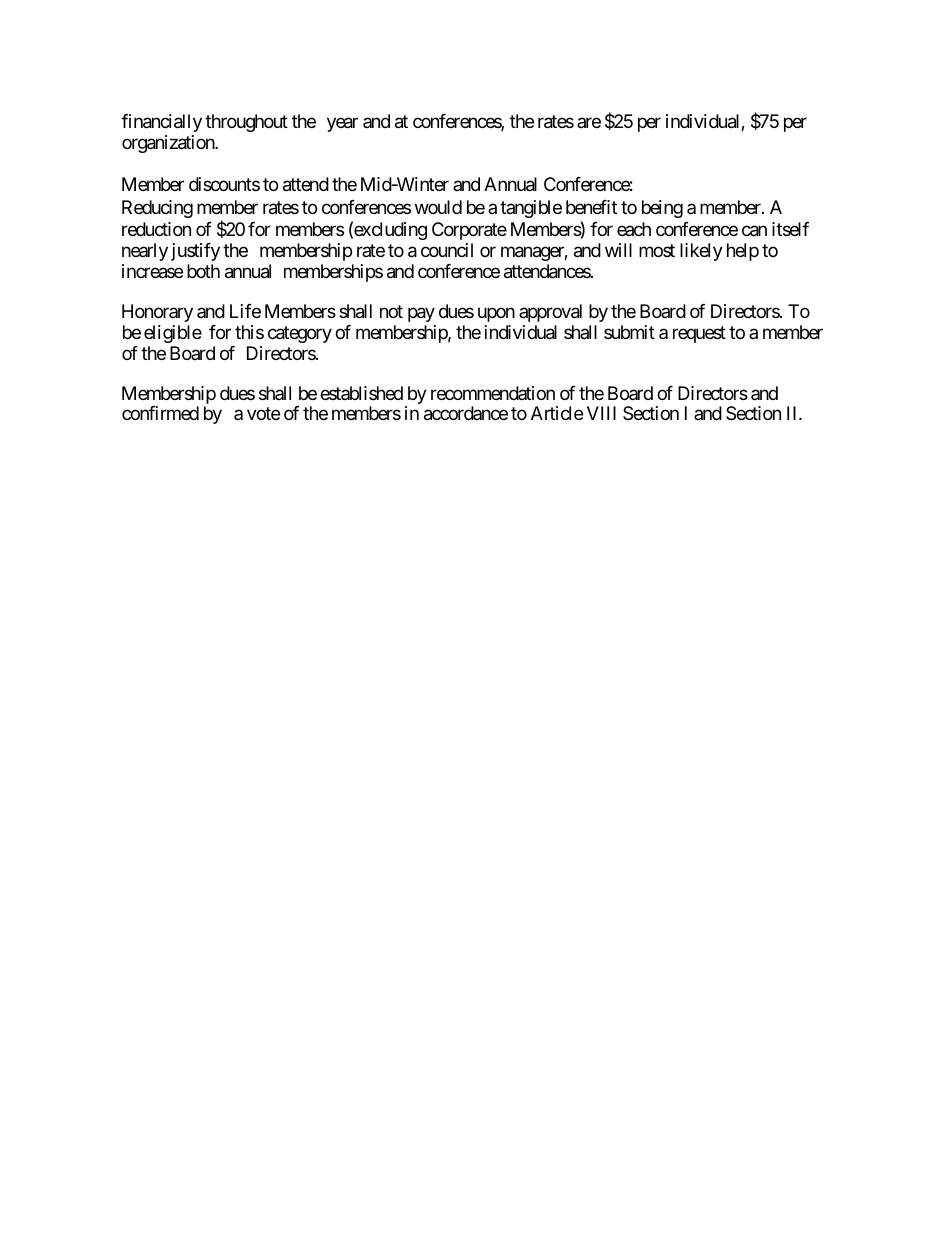 The height and width of the screenshot is (1233, 952). I want to click on upon, so click(496, 315).
